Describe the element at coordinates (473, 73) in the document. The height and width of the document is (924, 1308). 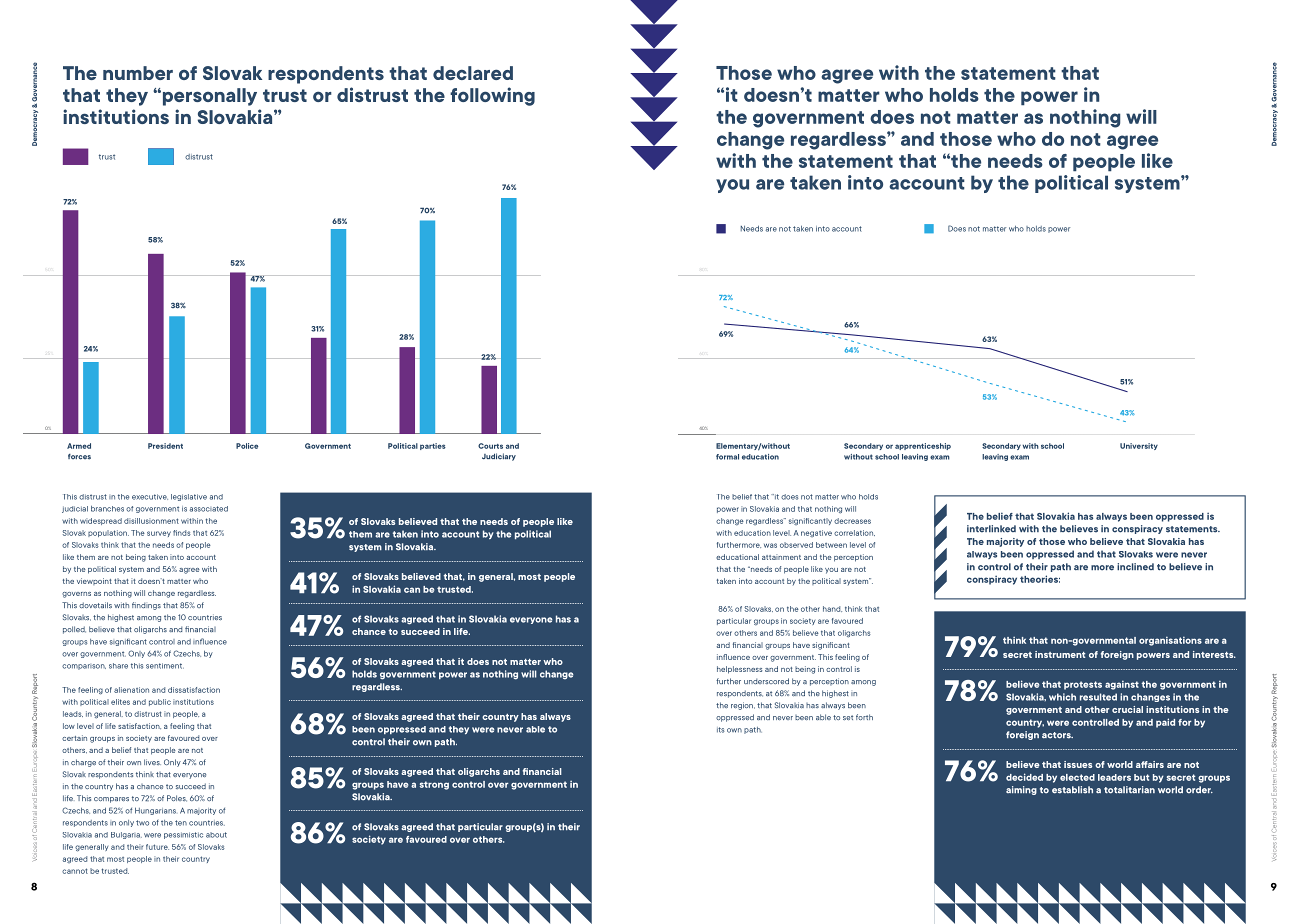
I see `declared` at that location.
